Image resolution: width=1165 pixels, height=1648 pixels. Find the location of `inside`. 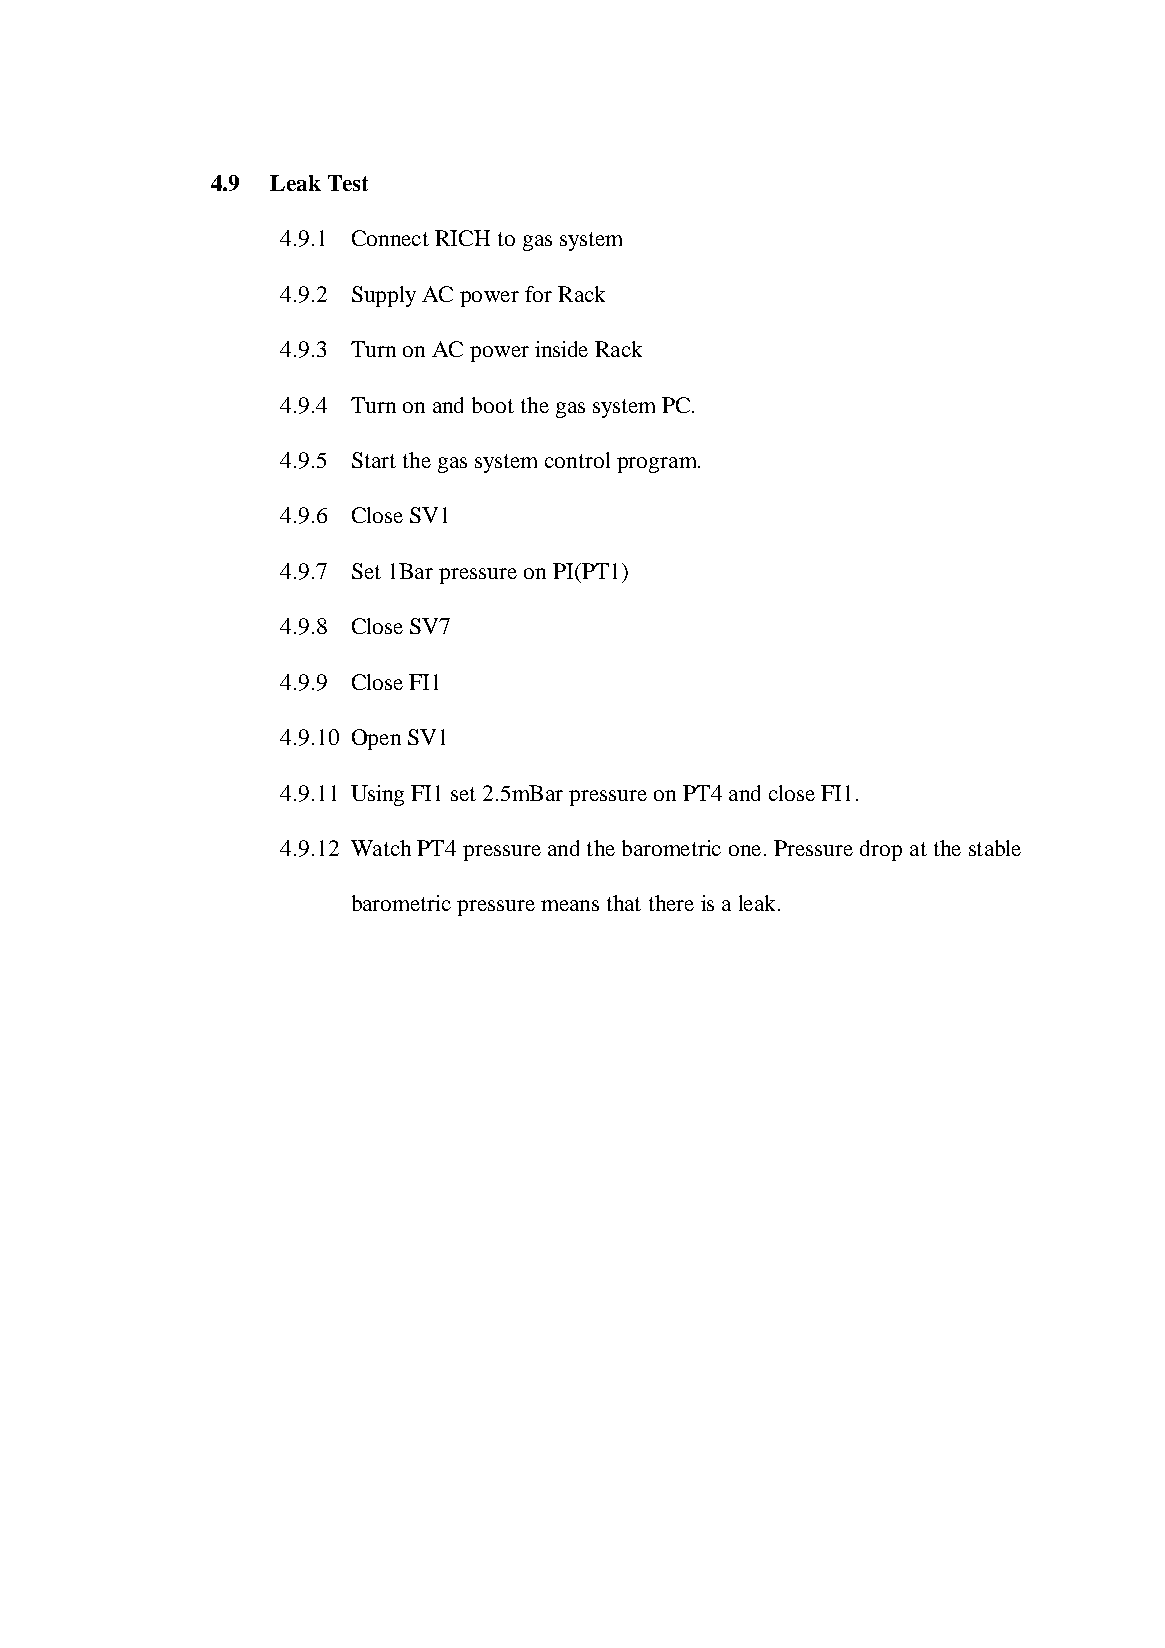

inside is located at coordinates (561, 349).
